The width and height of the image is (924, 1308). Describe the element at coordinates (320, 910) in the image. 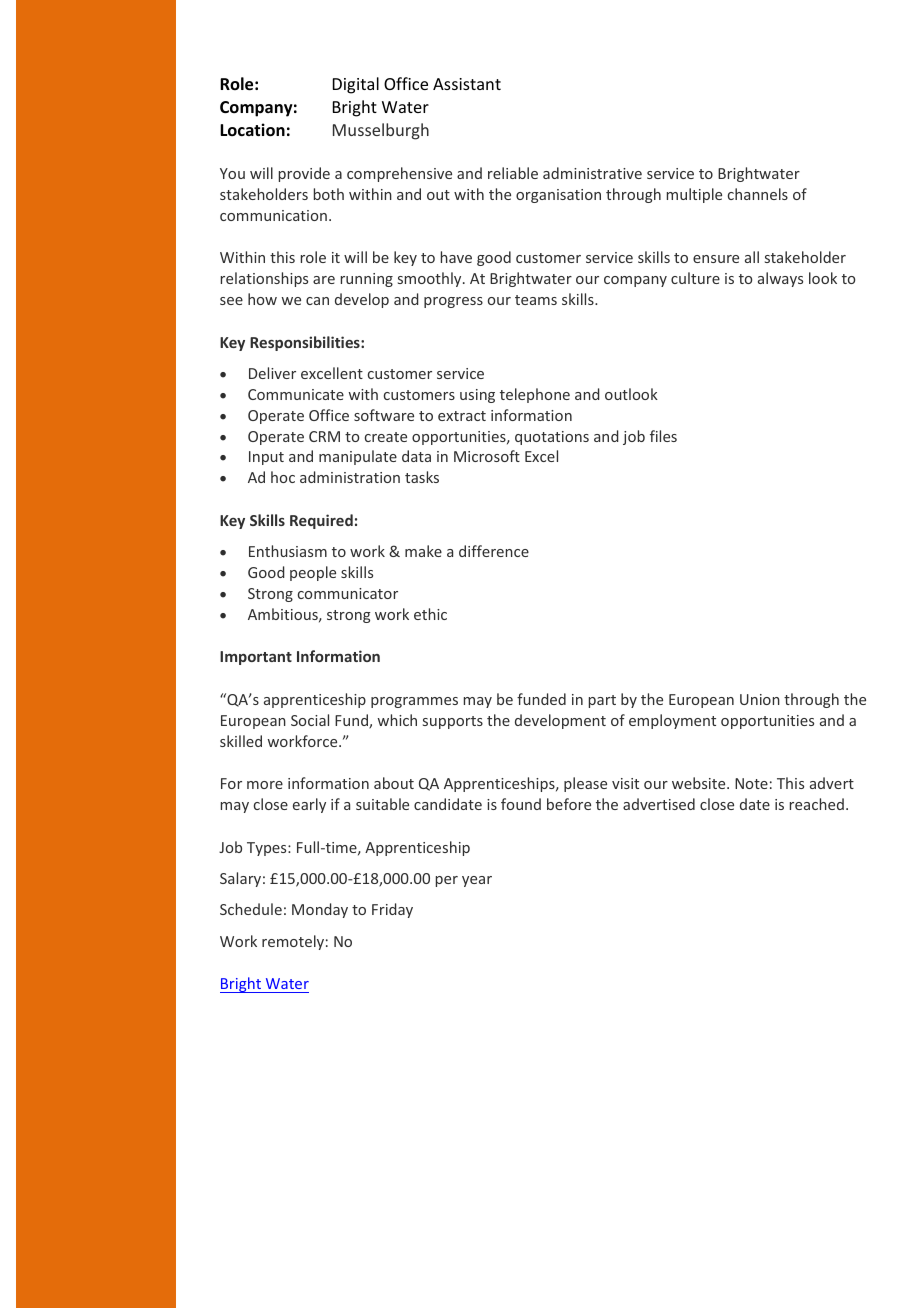

I see `Monday` at that location.
